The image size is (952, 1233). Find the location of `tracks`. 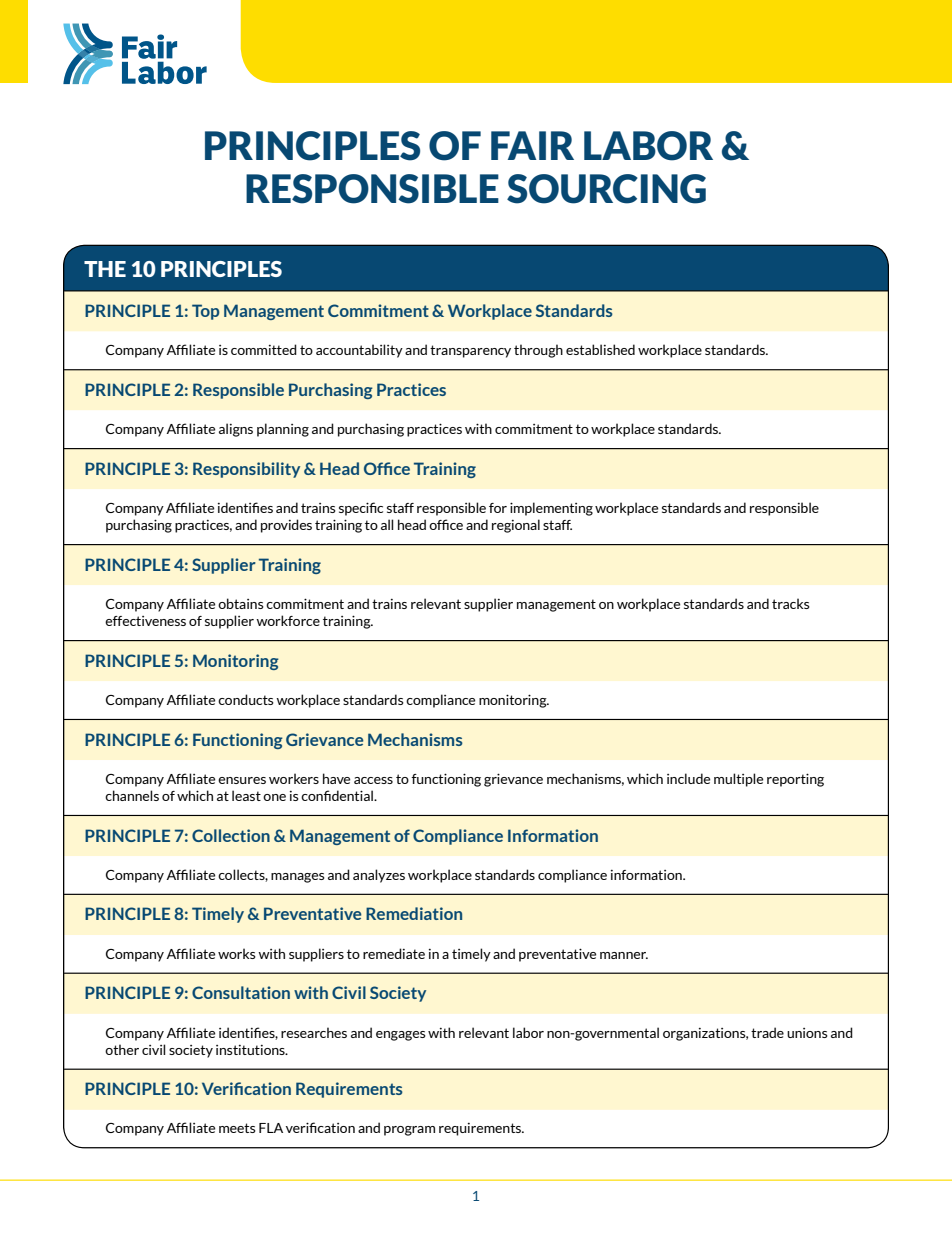

tracks is located at coordinates (791, 603).
